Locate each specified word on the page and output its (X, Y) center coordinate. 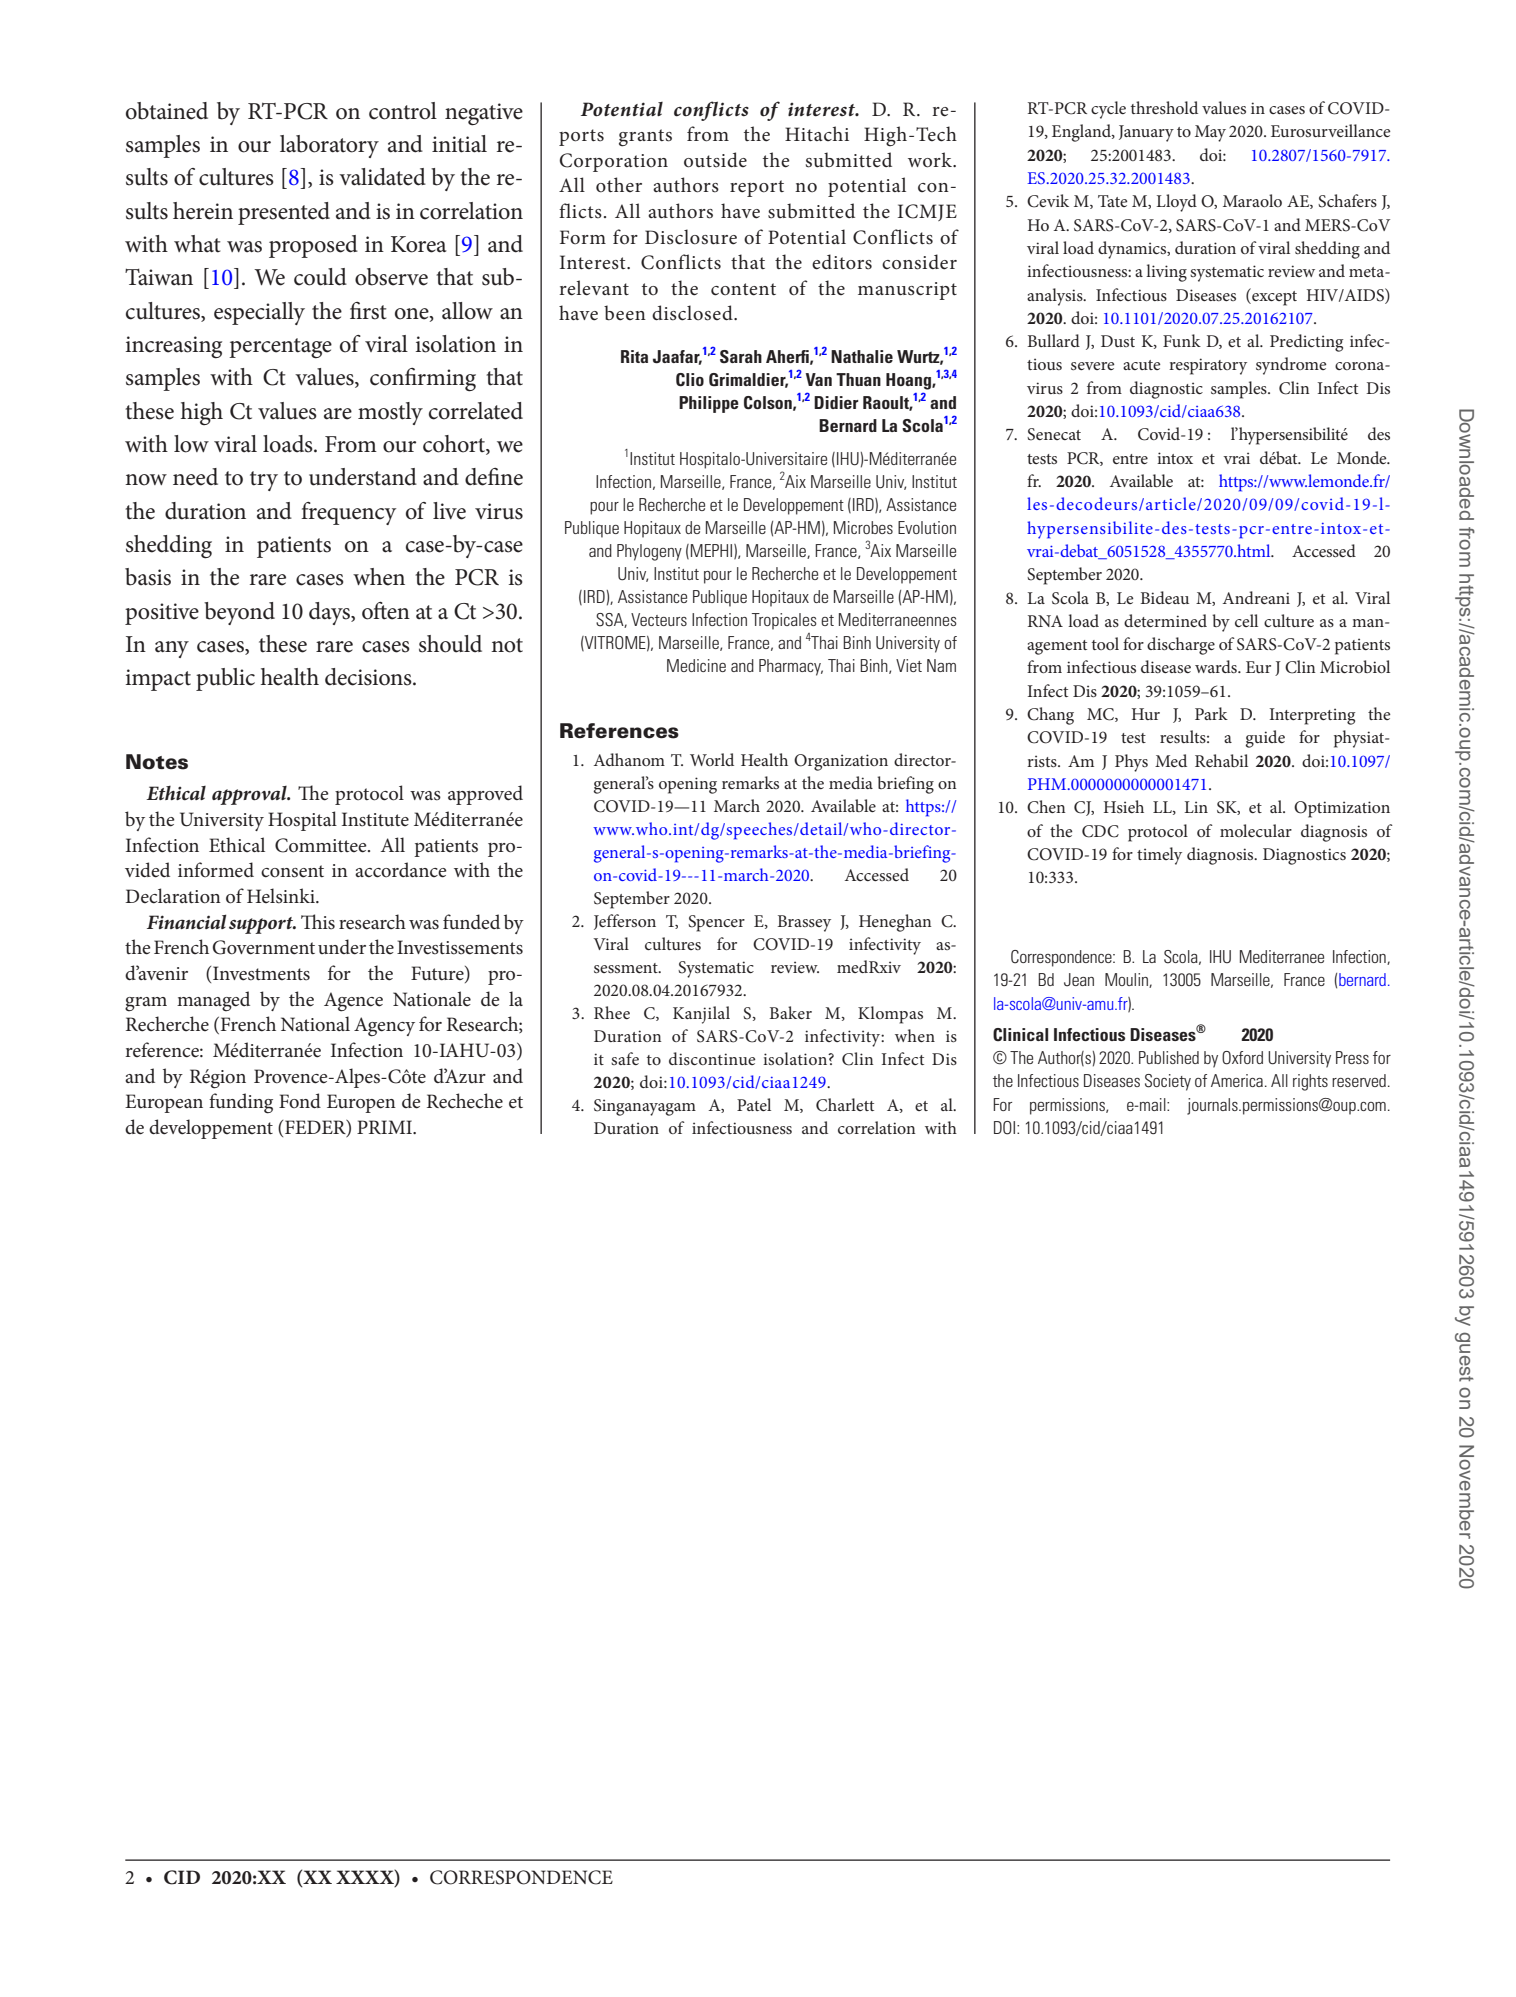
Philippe (709, 404)
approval (250, 795)
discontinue (712, 1058)
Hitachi (817, 133)
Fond (300, 1100)
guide (1265, 739)
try (264, 481)
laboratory (329, 146)
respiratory (1208, 366)
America (1237, 1080)
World (712, 759)
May (1210, 133)
